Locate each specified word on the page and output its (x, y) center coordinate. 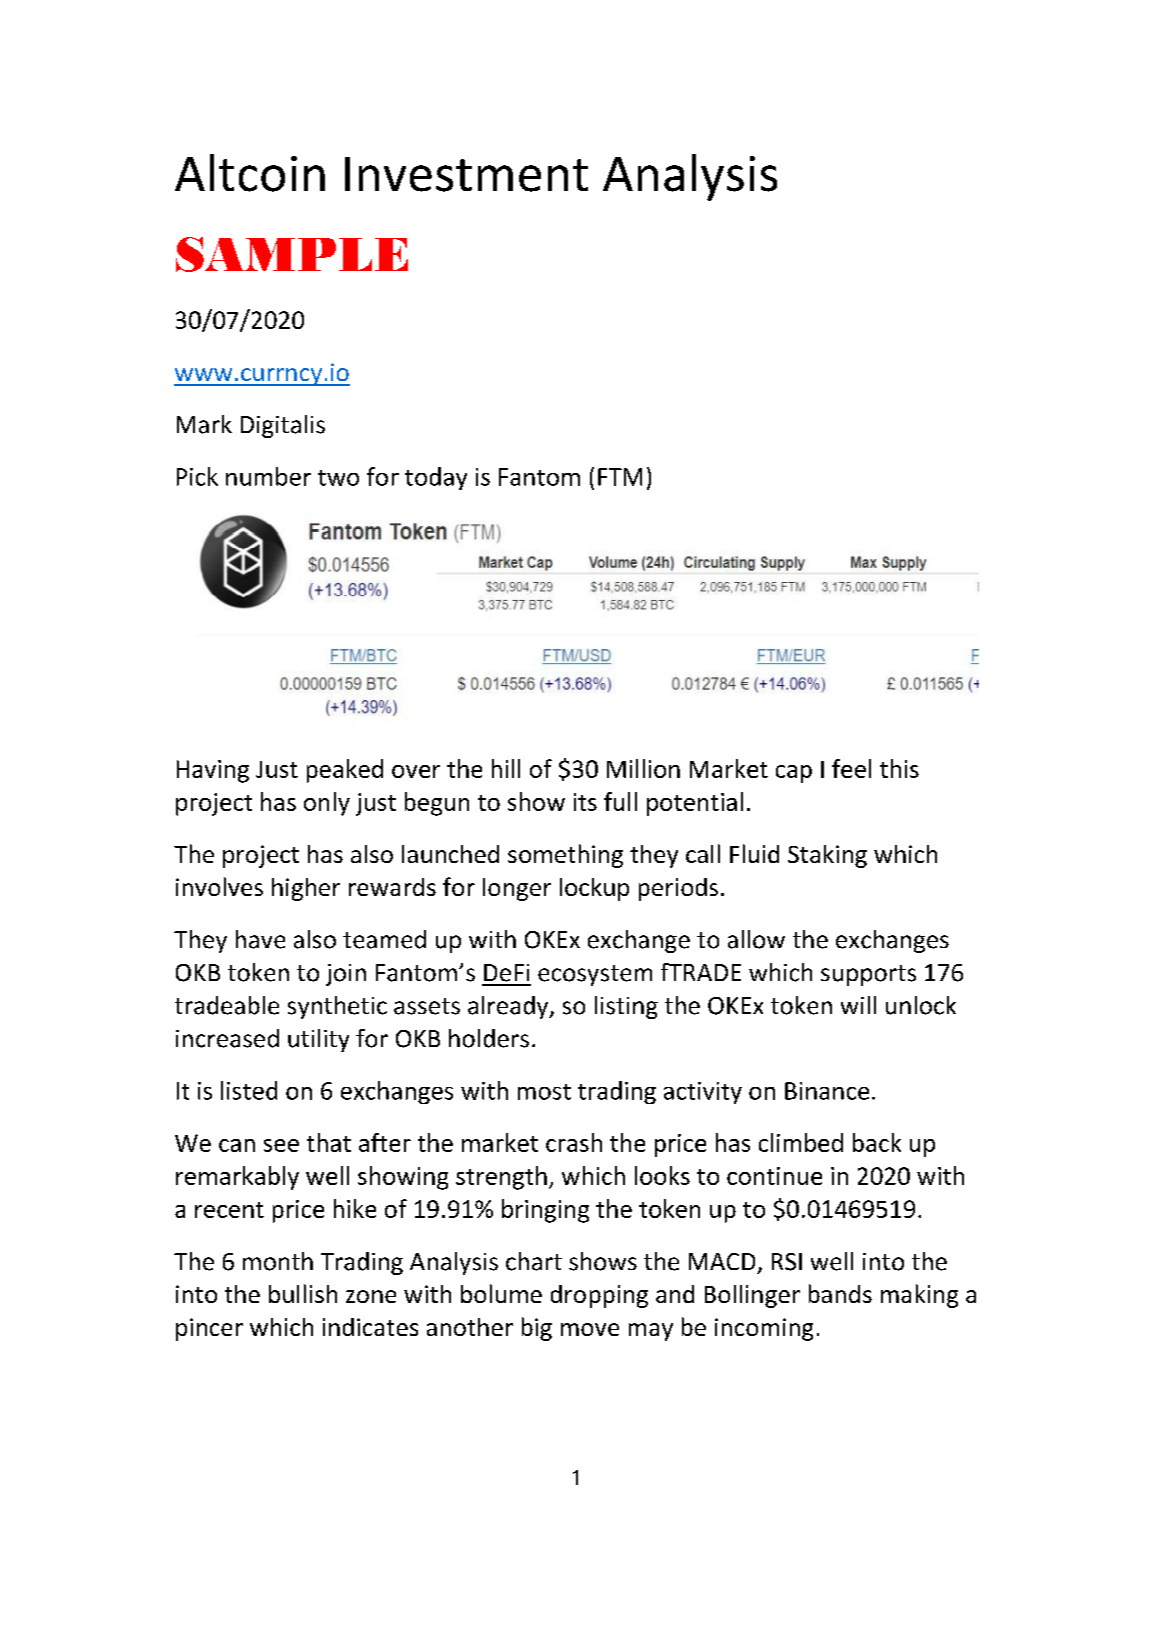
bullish (303, 1293)
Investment (466, 174)
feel (851, 768)
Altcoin (250, 173)
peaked (345, 771)
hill (506, 768)
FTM (620, 477)
